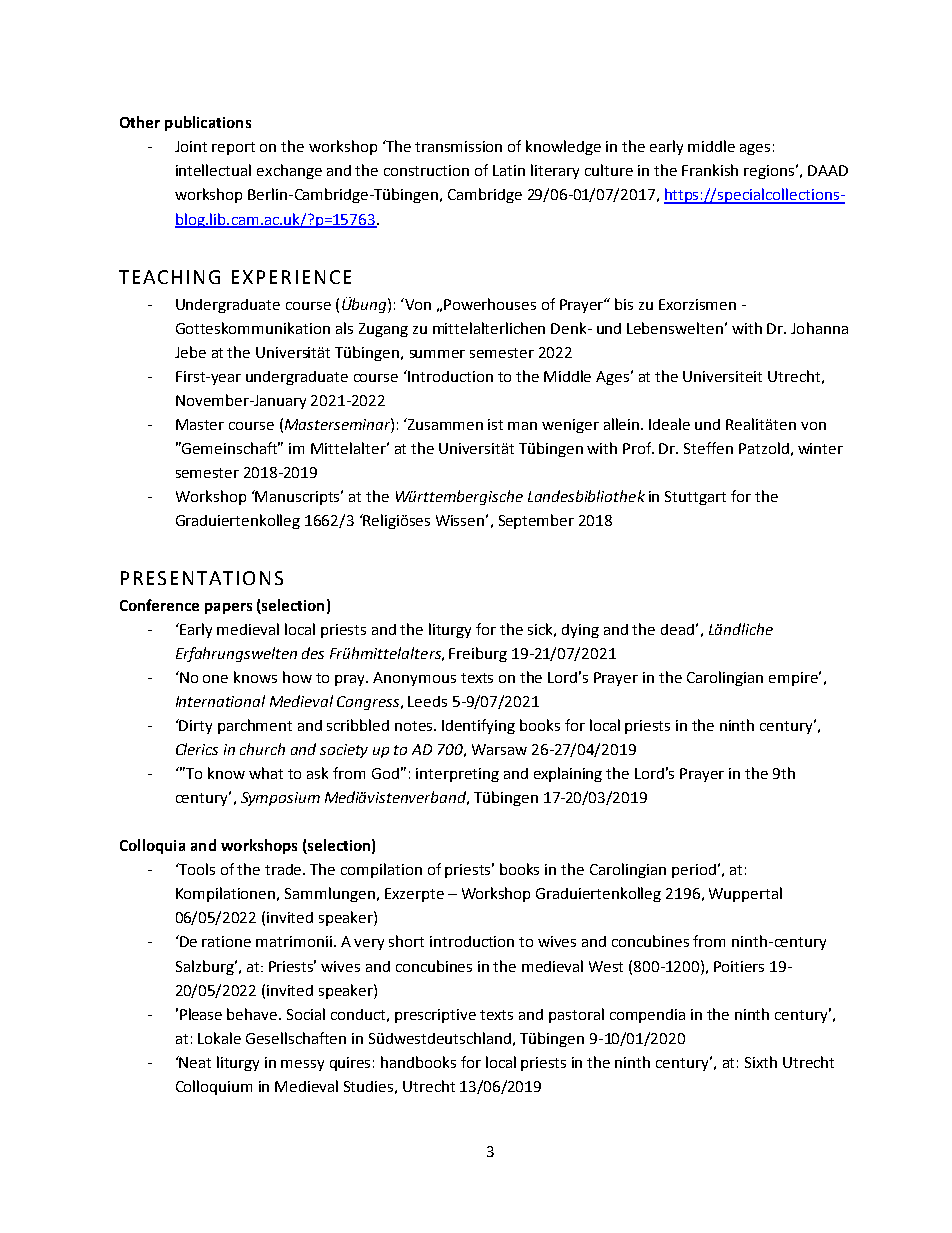  Describe the element at coordinates (344, 328) in the screenshot. I see `als` at that location.
